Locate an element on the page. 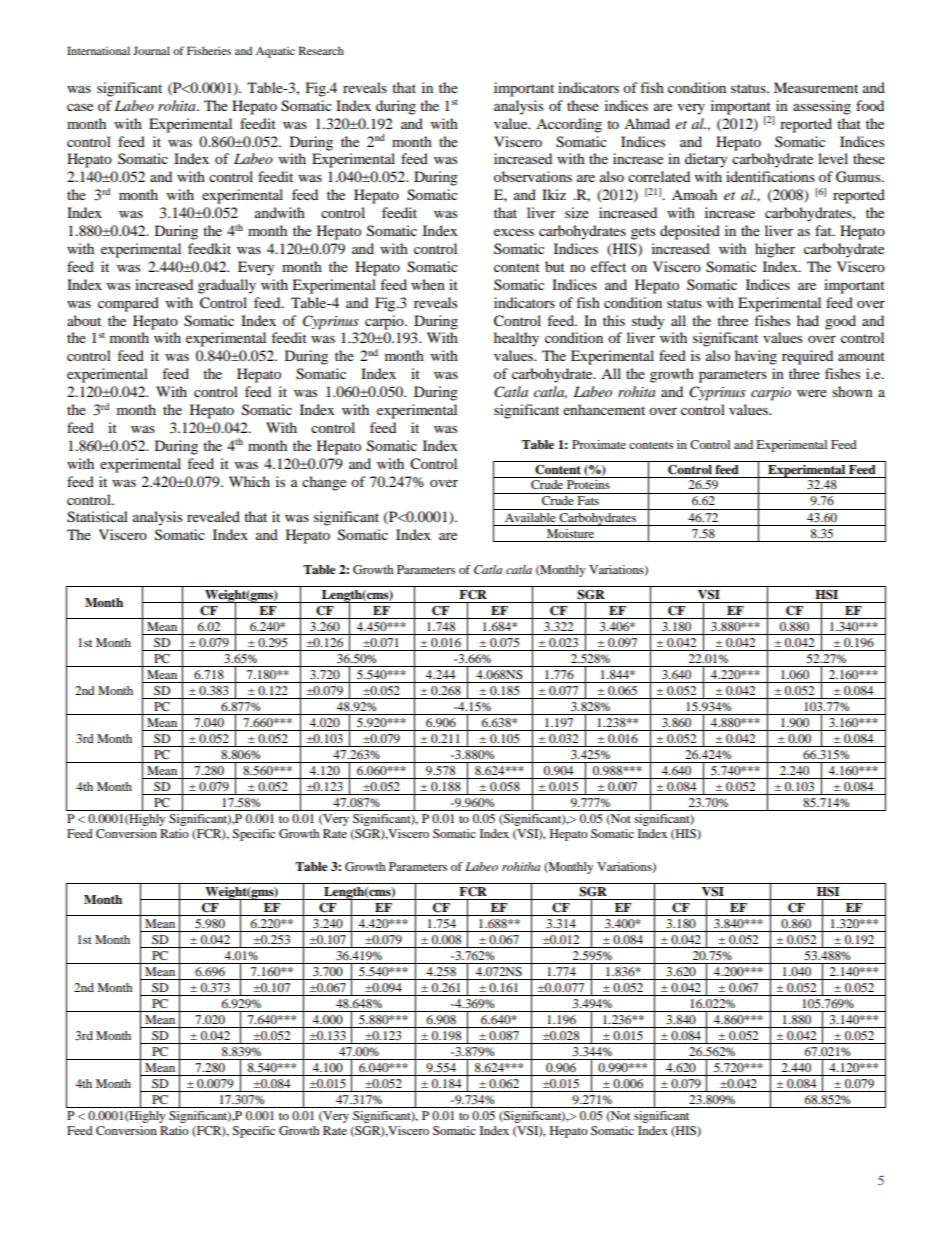  Journal is located at coordinates (151, 50).
